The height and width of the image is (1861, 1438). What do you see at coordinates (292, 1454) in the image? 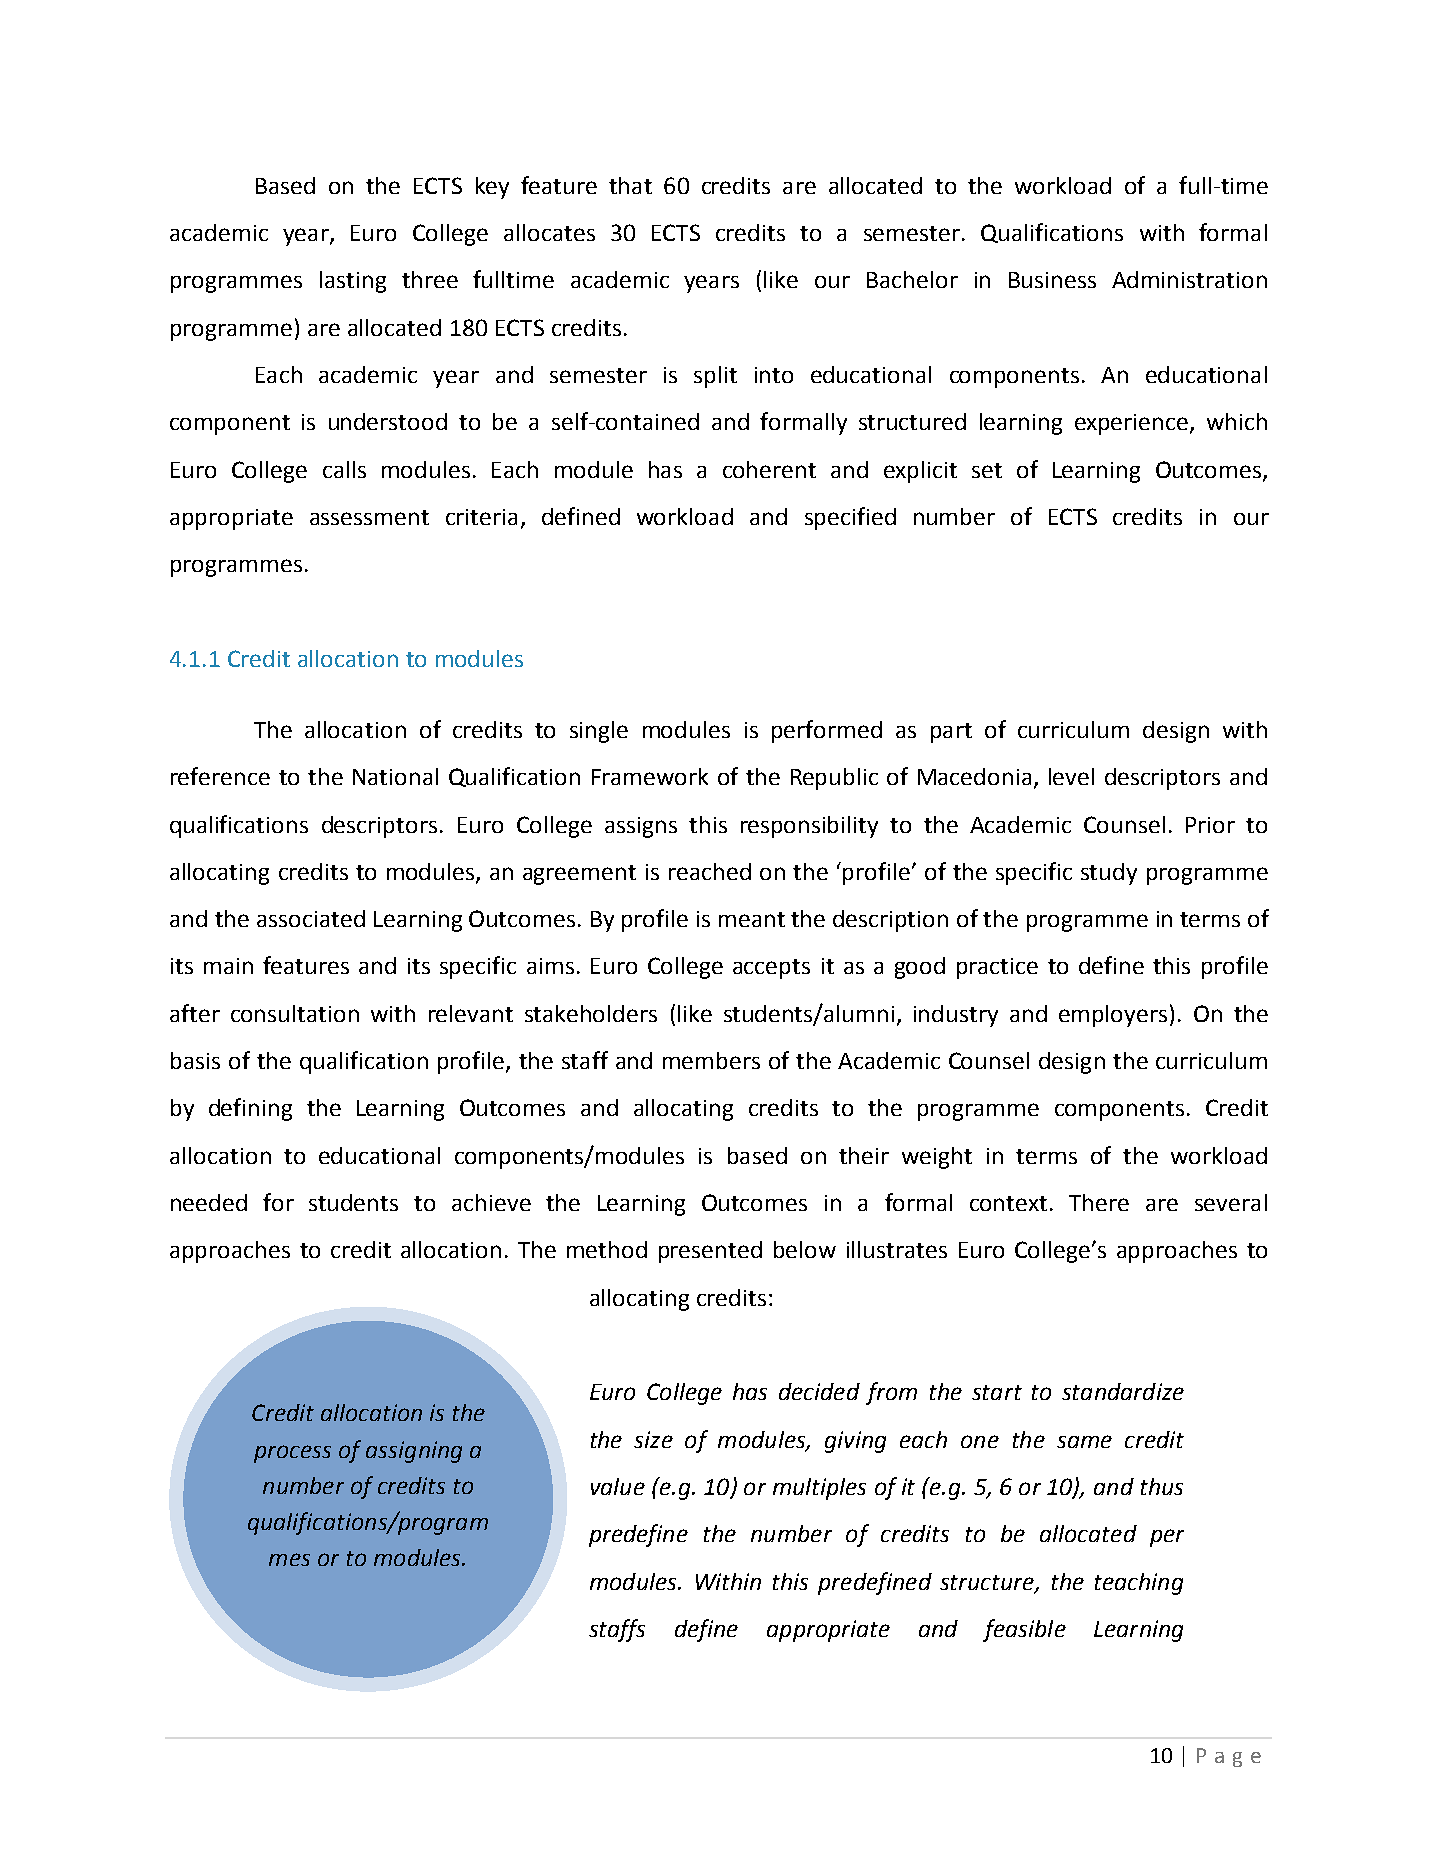
I see `process` at bounding box center [292, 1454].
